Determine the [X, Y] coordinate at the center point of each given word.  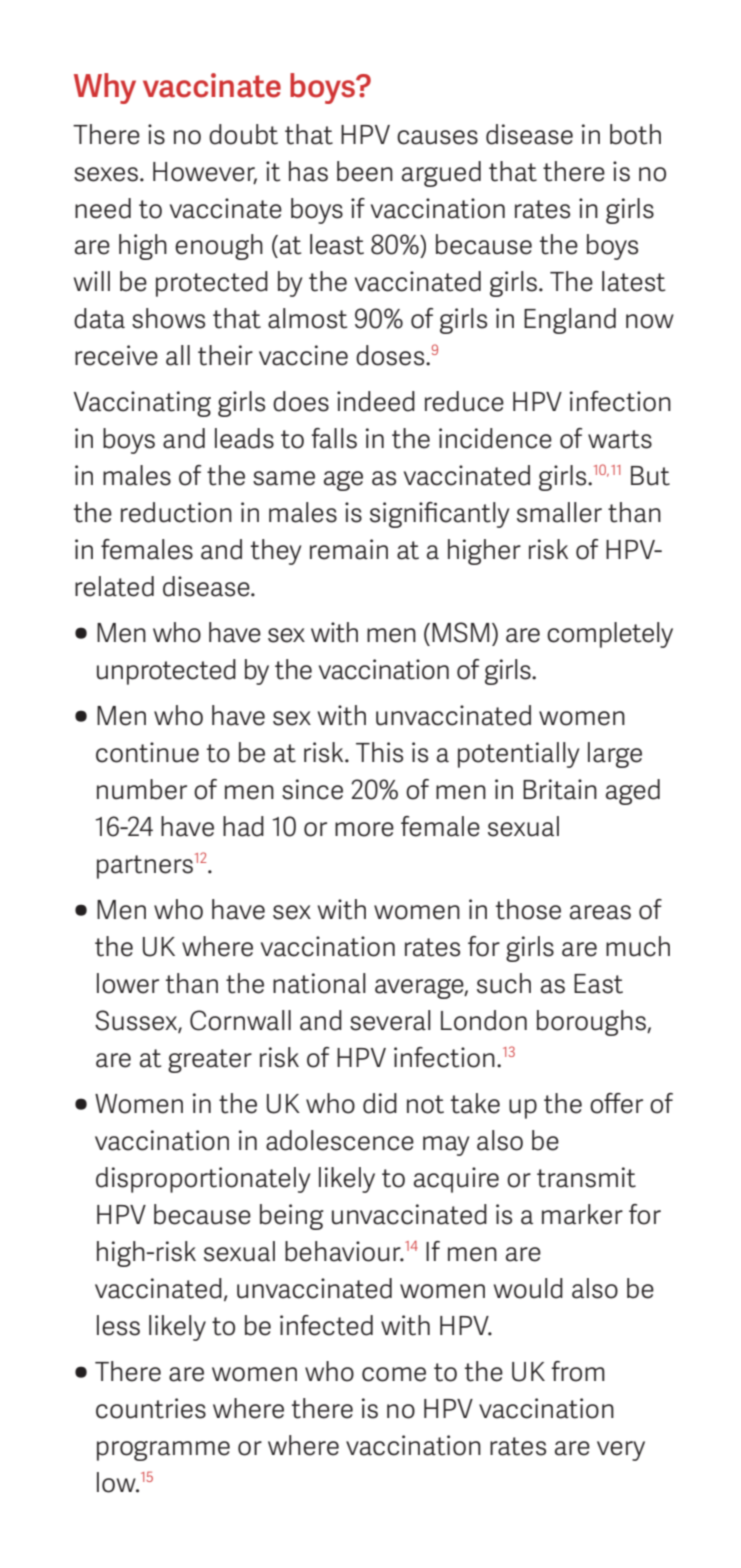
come [394, 1374]
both [635, 134]
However [205, 172]
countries [151, 1408]
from [578, 1371]
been [365, 171]
